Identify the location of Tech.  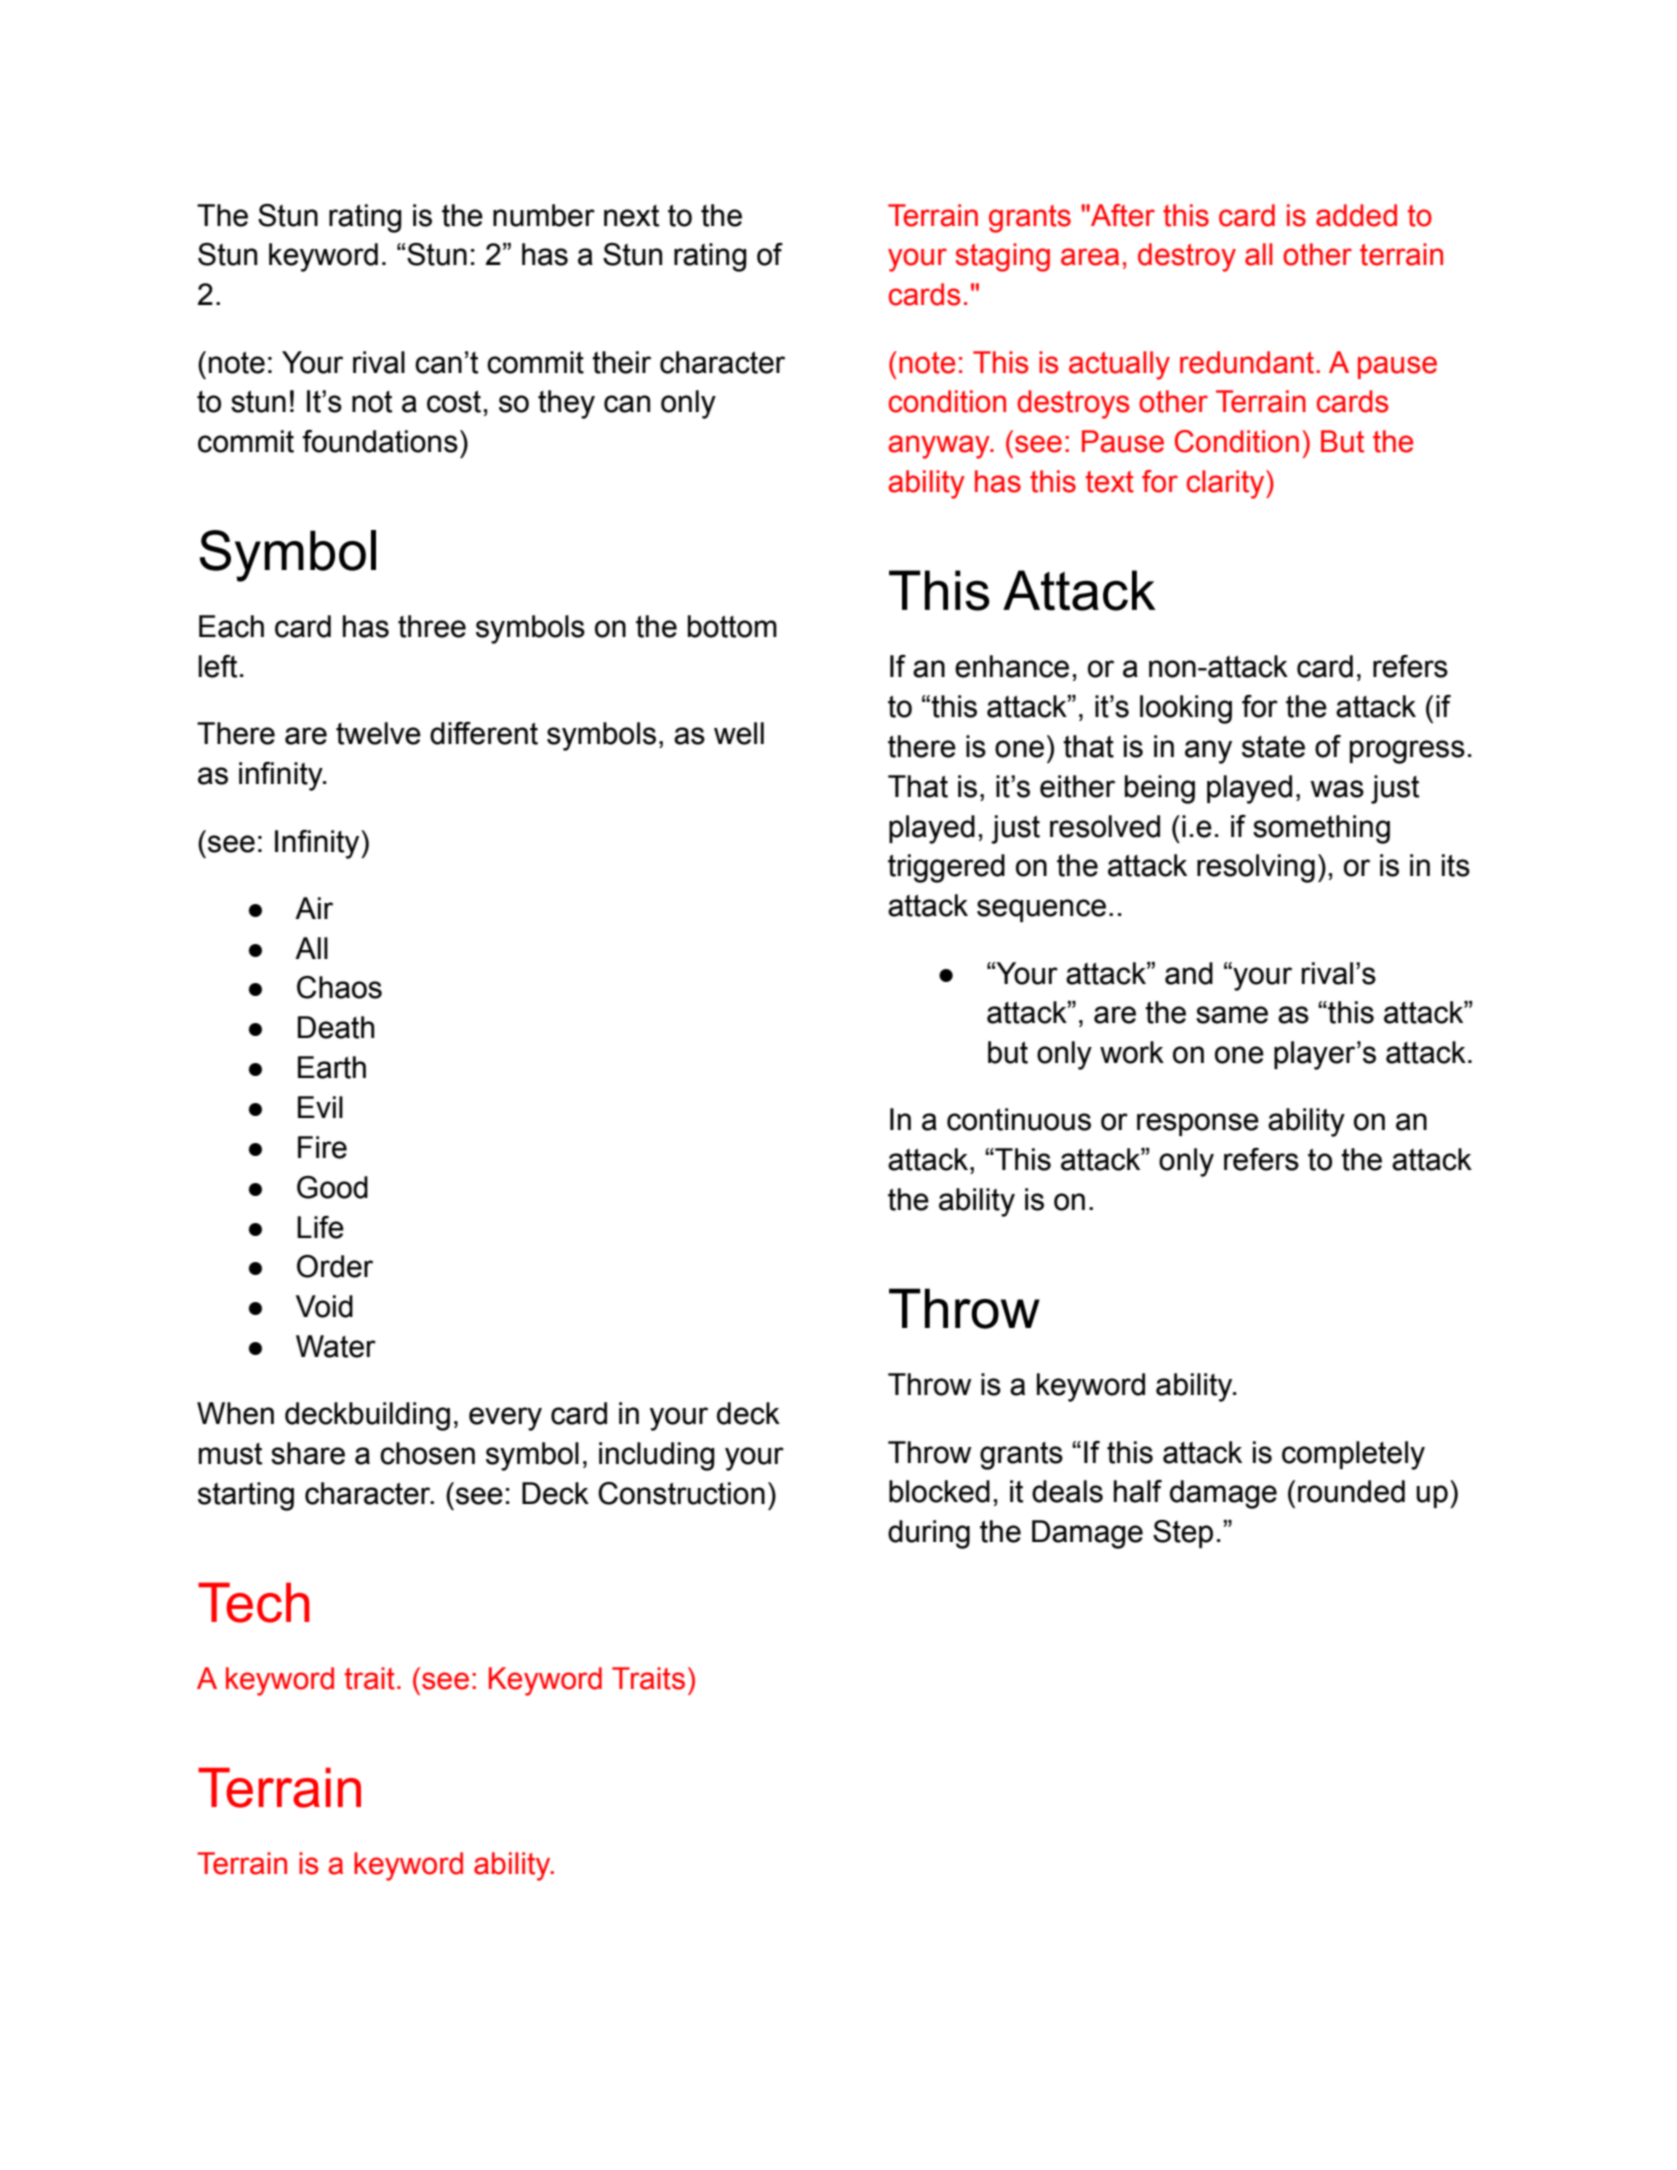
(254, 1602).
